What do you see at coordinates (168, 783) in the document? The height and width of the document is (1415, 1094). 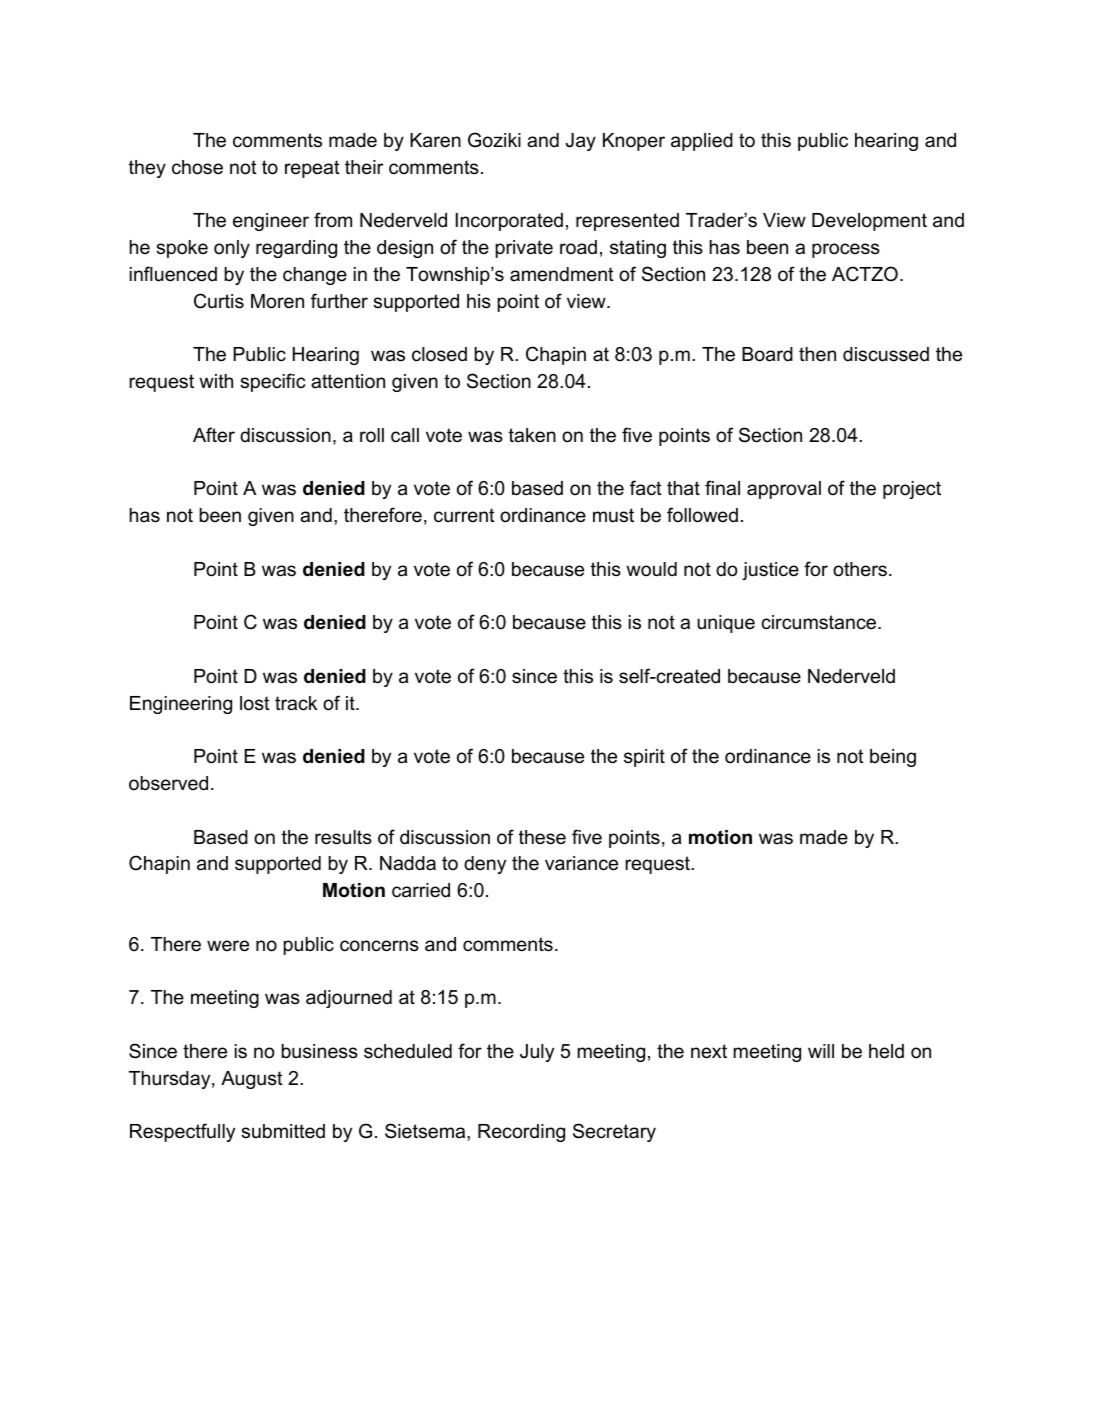 I see `observed` at bounding box center [168, 783].
